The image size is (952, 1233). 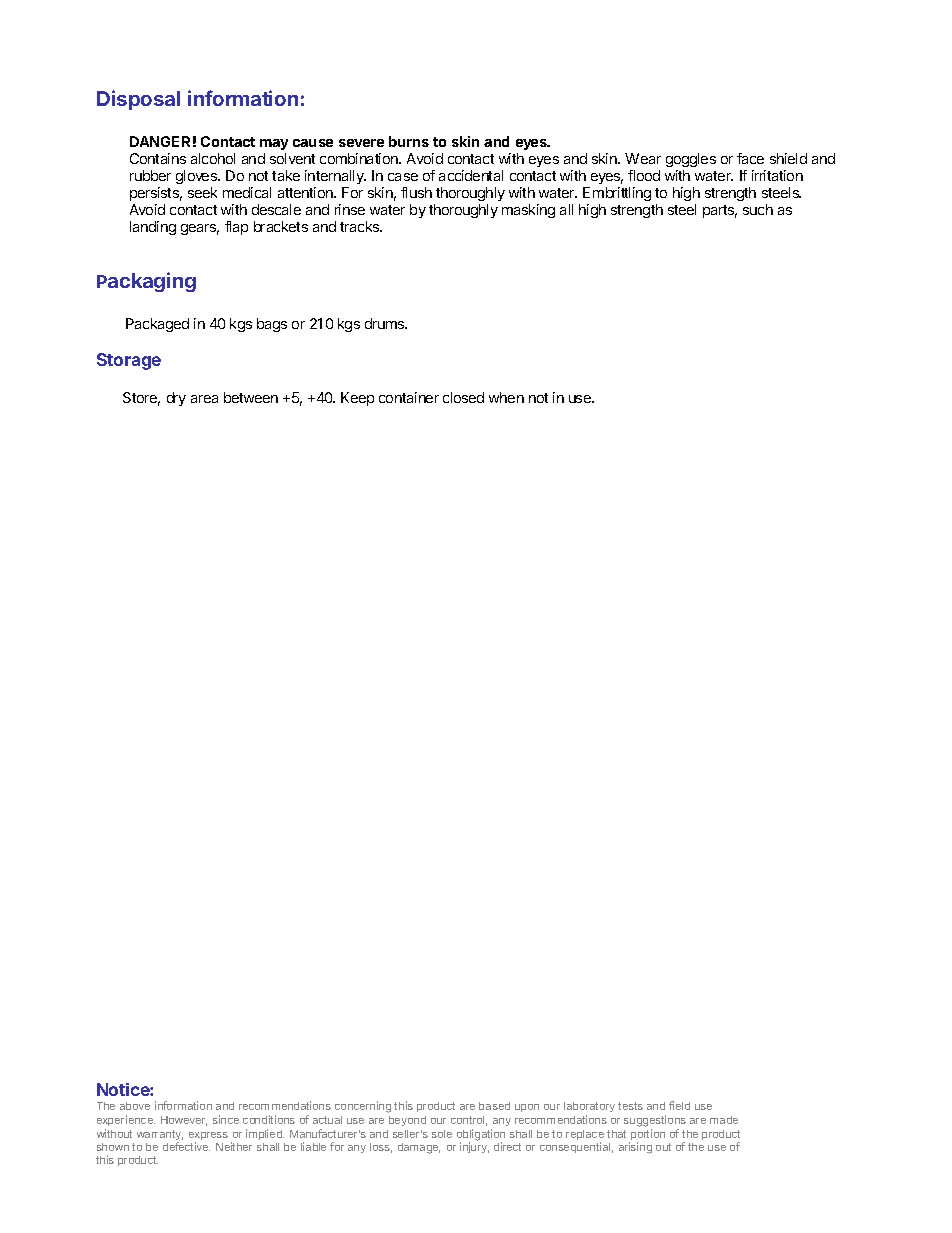 What do you see at coordinates (184, 1121) in the screenshot?
I see `However` at bounding box center [184, 1121].
